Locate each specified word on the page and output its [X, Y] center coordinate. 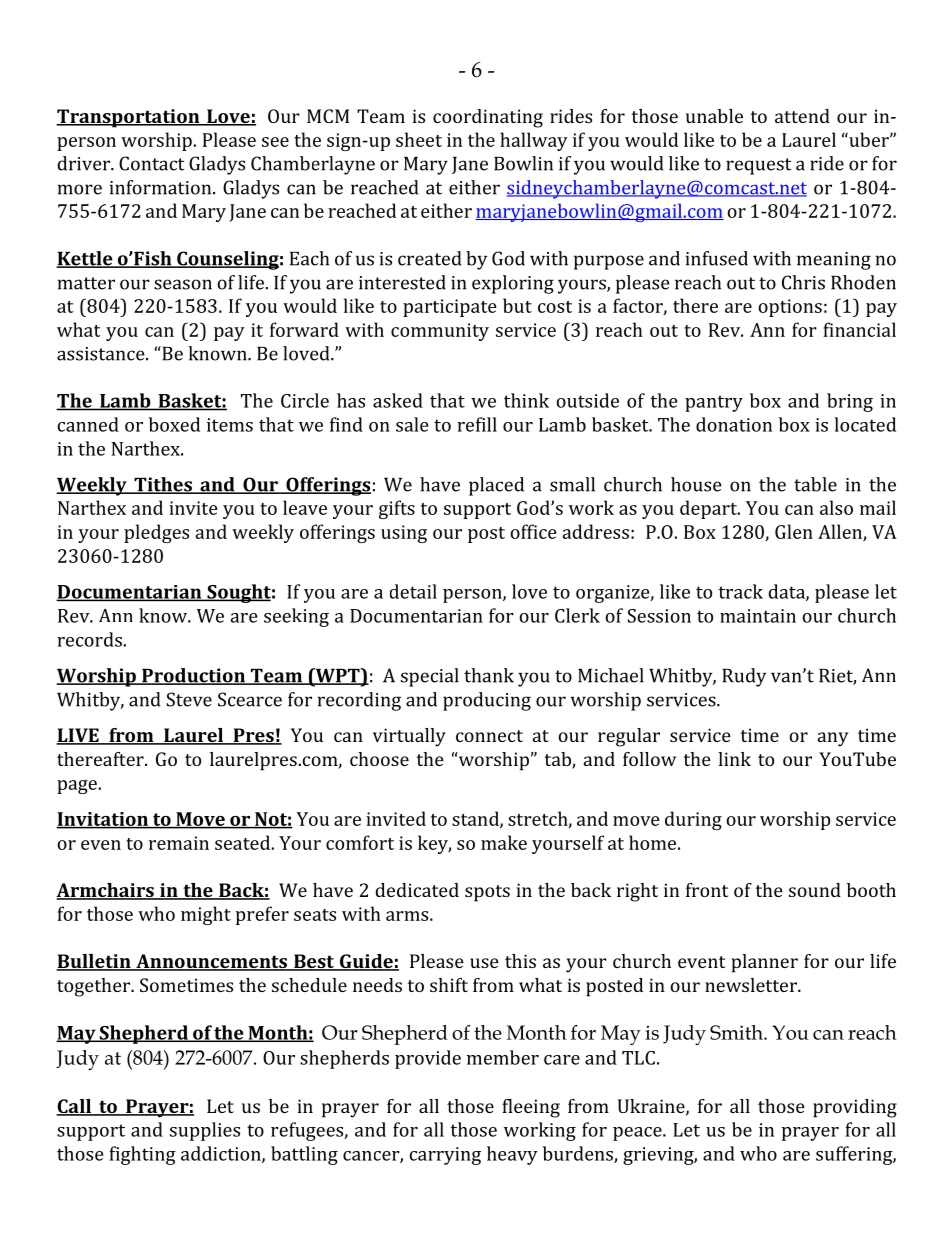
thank [489, 675]
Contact [151, 163]
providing [855, 1108]
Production [194, 676]
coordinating [488, 118]
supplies [205, 1131]
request [758, 166]
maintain [758, 616]
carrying [445, 1156]
